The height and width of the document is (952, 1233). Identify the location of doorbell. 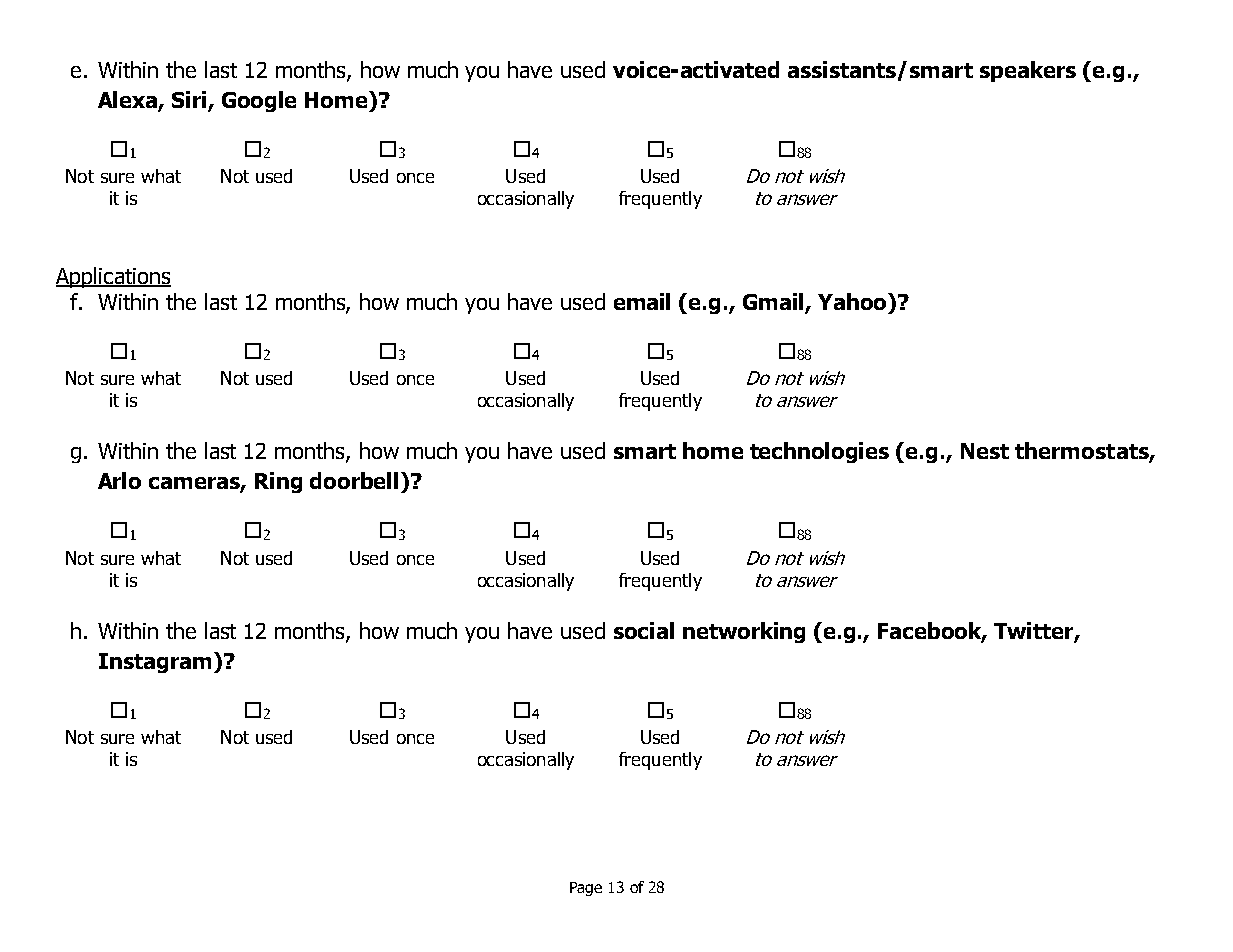
(354, 480).
